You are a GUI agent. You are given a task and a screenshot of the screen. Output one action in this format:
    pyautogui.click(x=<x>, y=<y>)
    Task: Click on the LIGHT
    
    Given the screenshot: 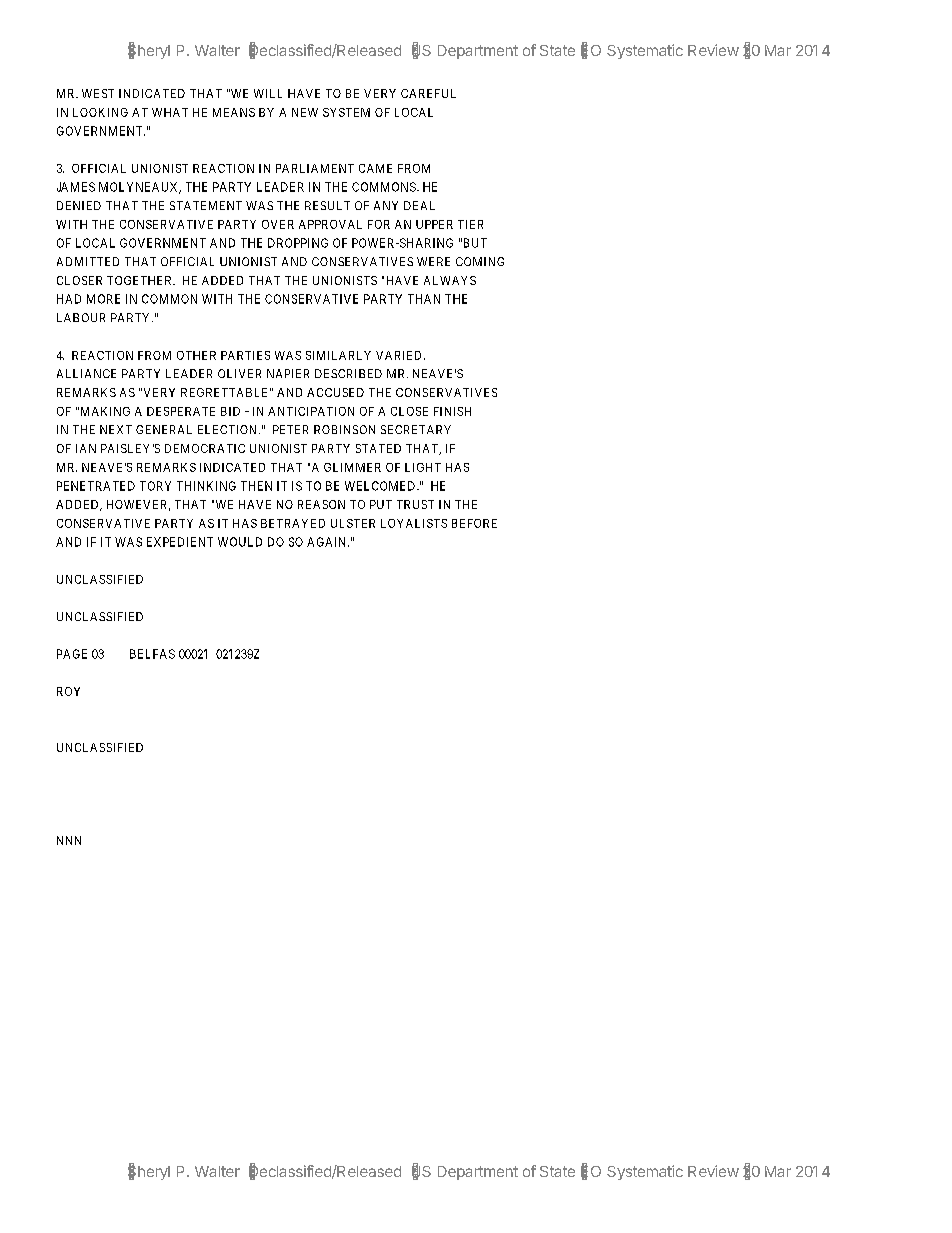 What is the action you would take?
    pyautogui.click(x=423, y=467)
